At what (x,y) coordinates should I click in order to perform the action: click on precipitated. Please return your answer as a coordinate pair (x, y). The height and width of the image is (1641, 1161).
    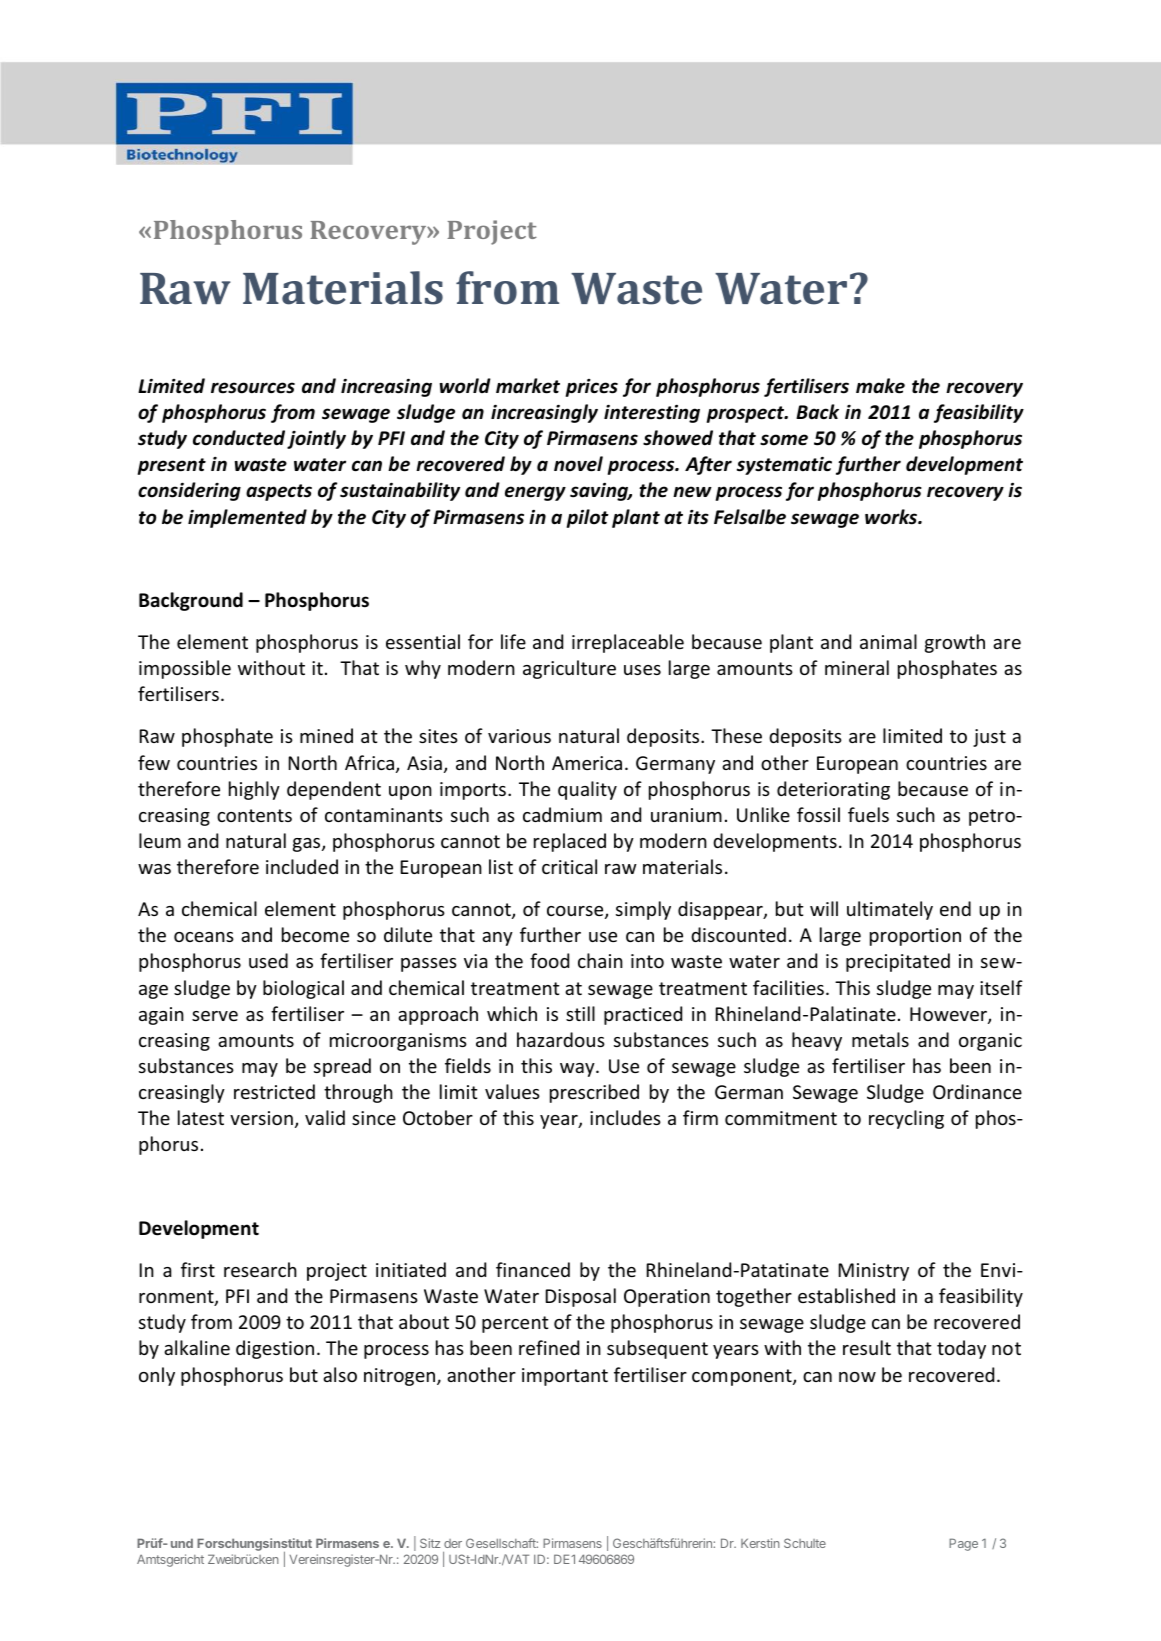
    Looking at the image, I should click on (898, 962).
